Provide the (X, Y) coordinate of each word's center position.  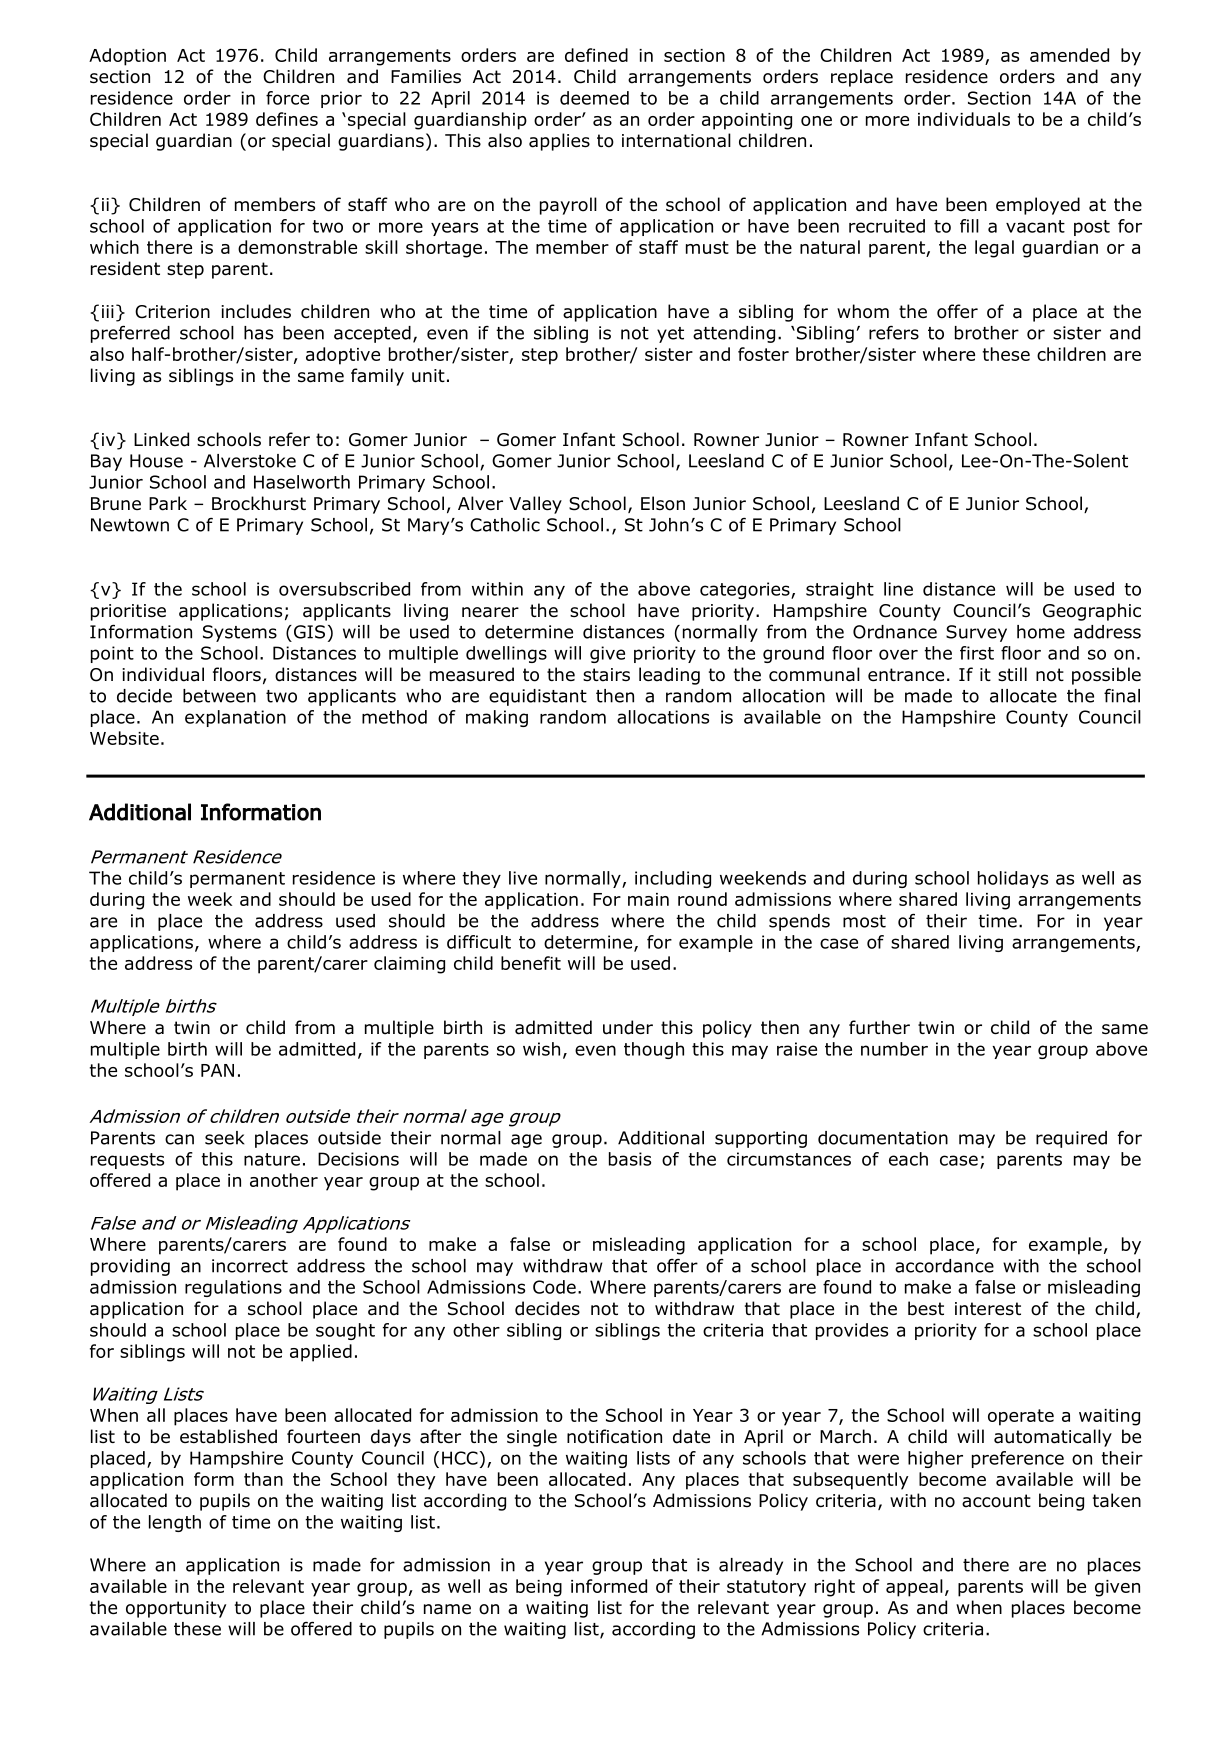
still (1012, 674)
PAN (217, 1070)
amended (1069, 55)
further (879, 1027)
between (219, 696)
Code (554, 1287)
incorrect (250, 1266)
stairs (606, 675)
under (628, 1027)
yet (670, 335)
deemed (594, 98)
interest (988, 1309)
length (175, 1523)
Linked (161, 439)
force (287, 98)
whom (863, 311)
